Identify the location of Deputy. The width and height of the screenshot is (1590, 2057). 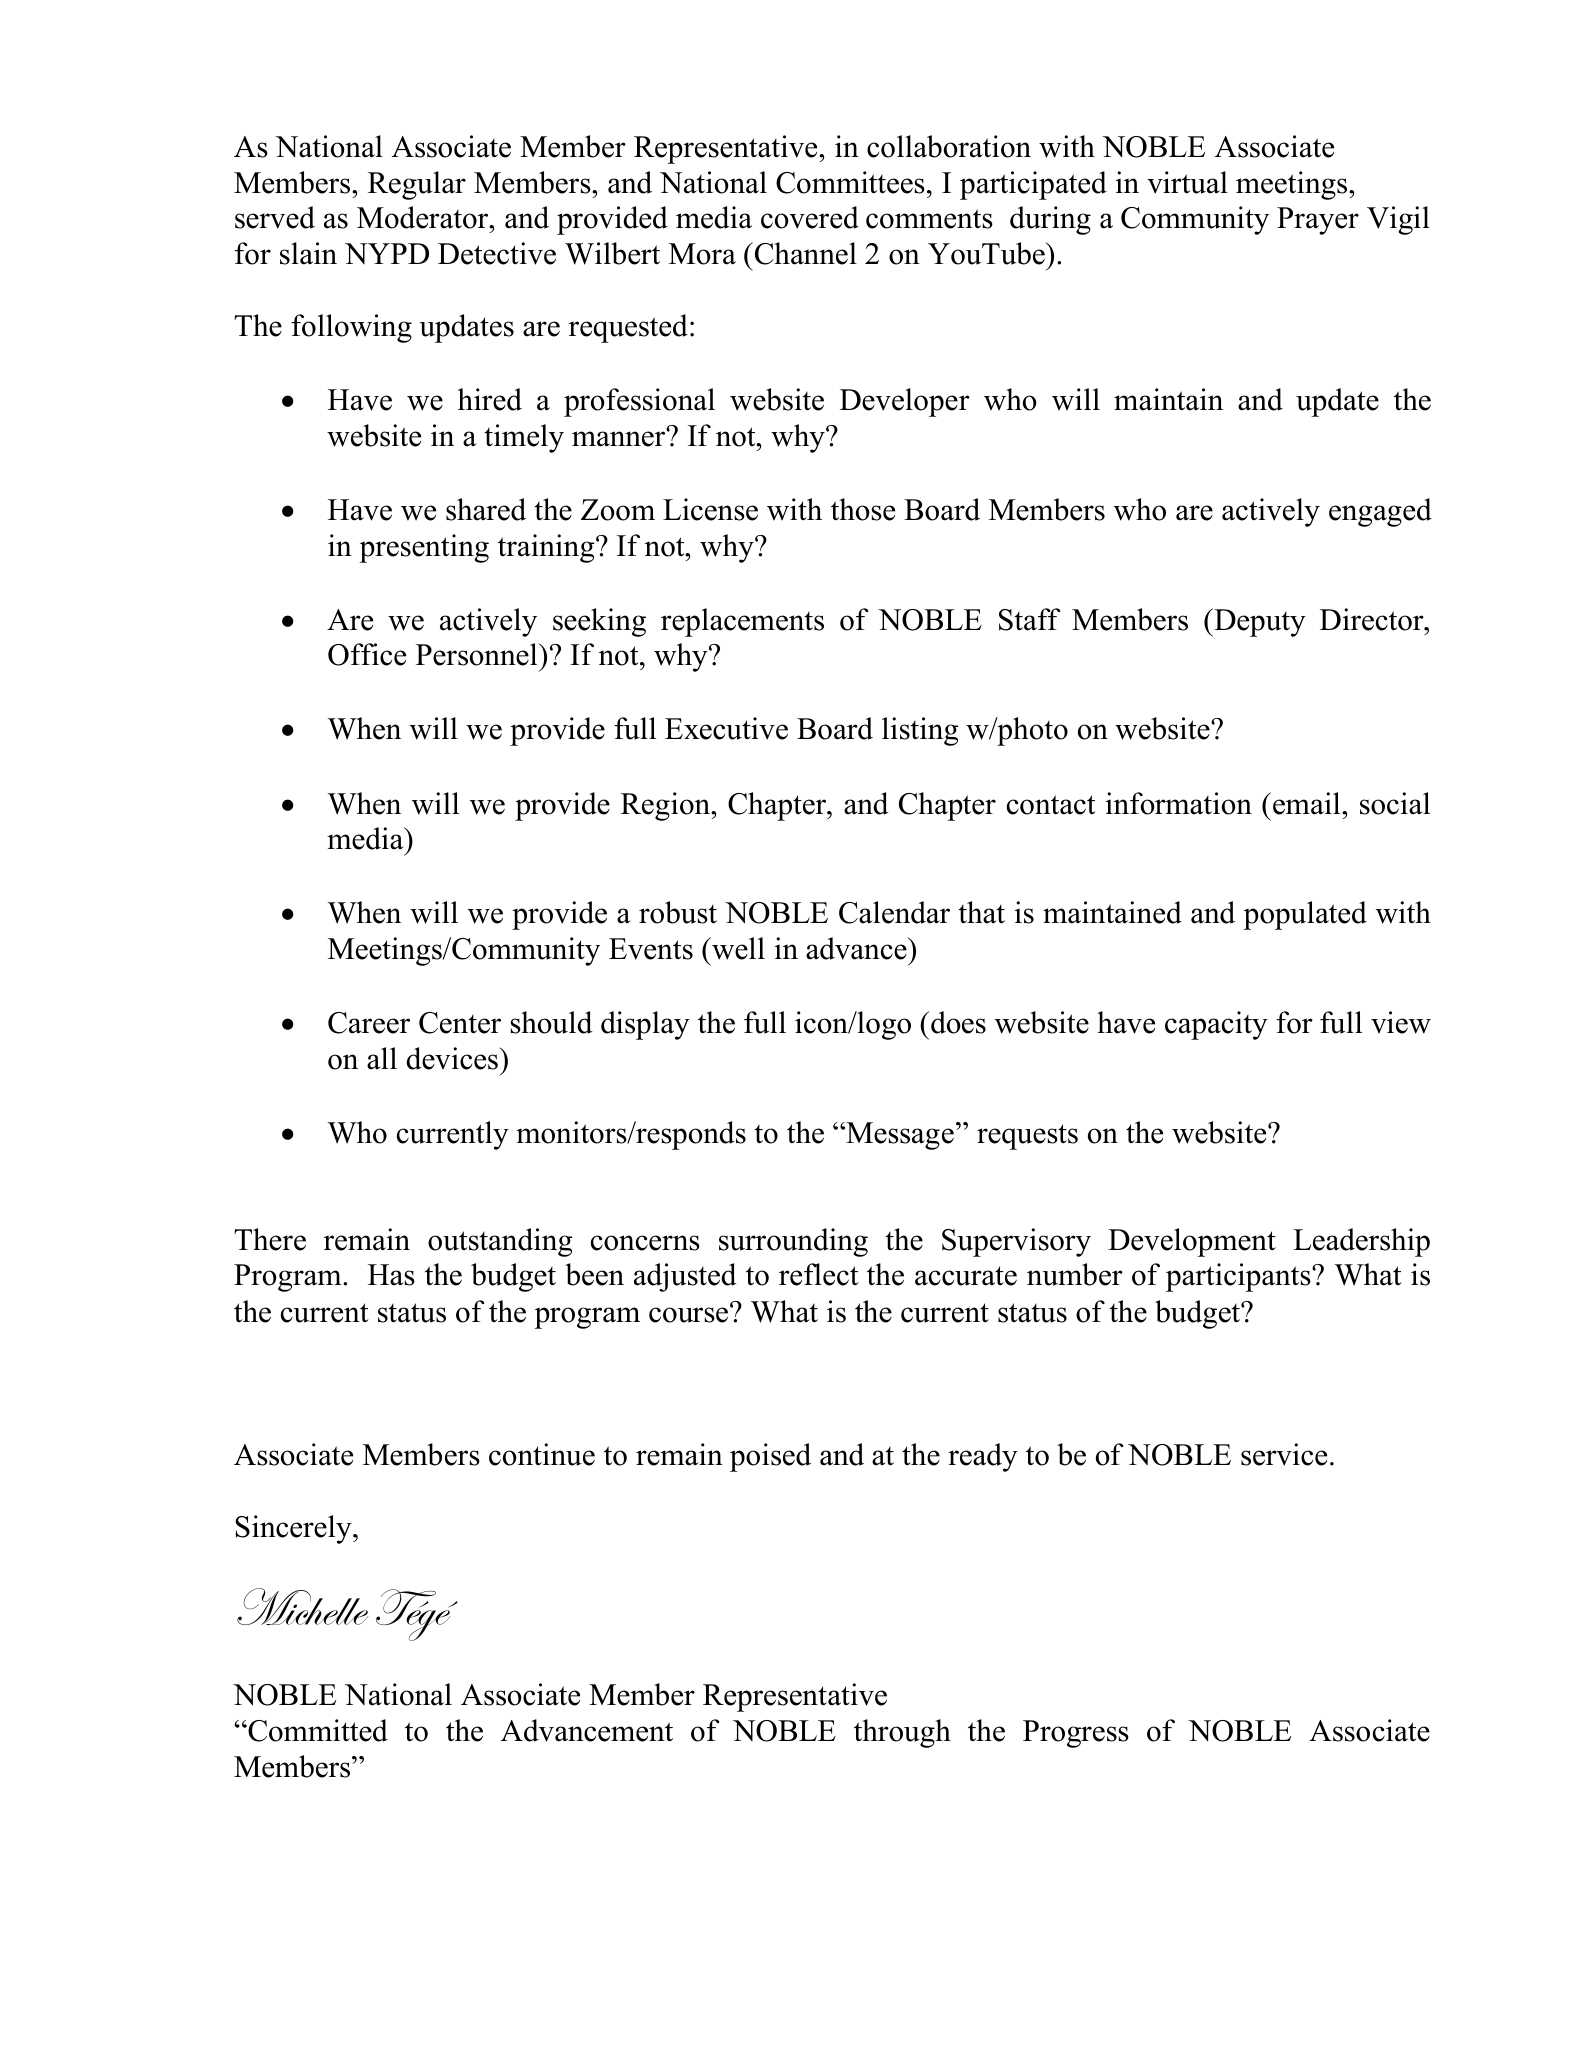
(1259, 622).
